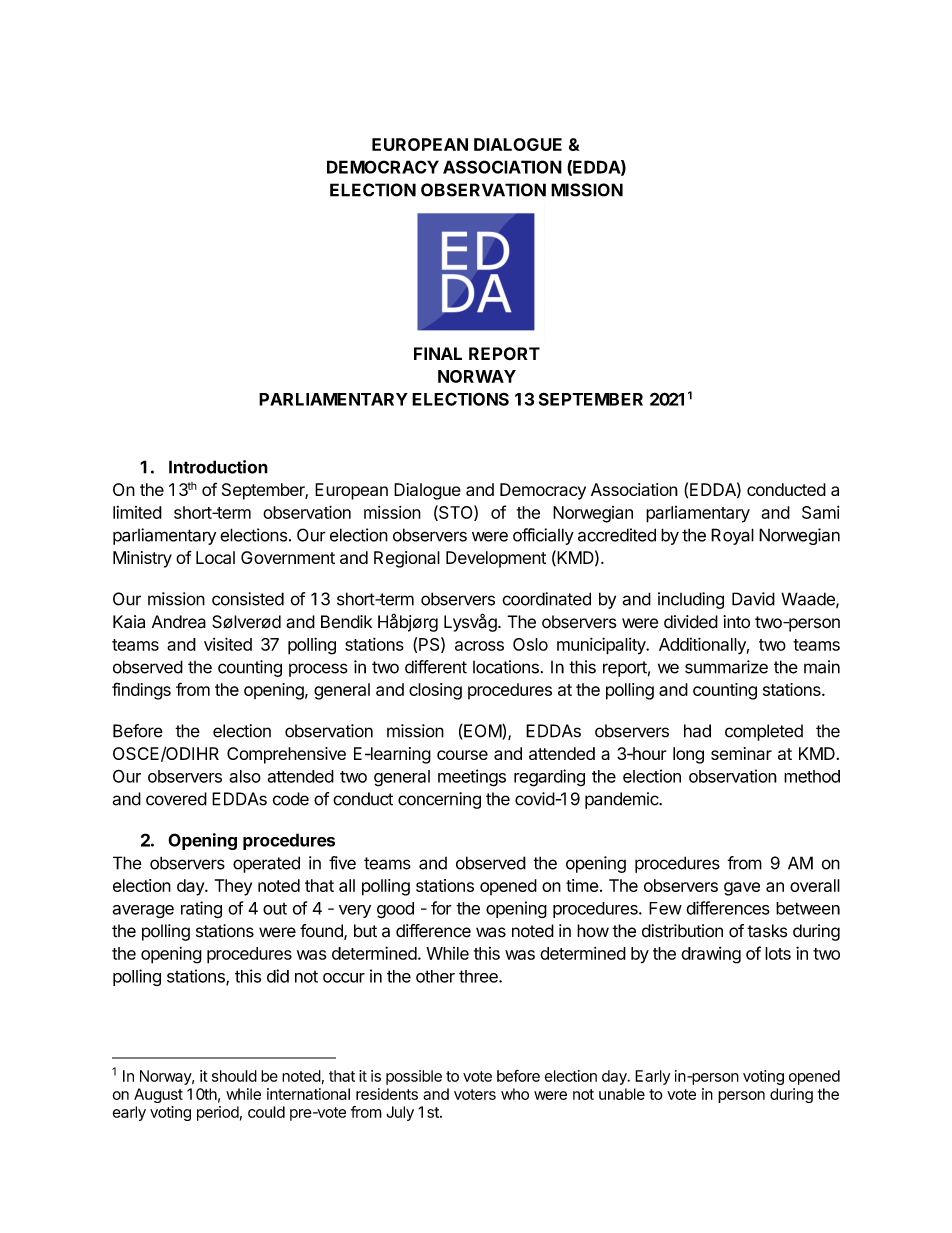 The image size is (952, 1233). Describe the element at coordinates (438, 353) in the screenshot. I see `FINAL` at that location.
